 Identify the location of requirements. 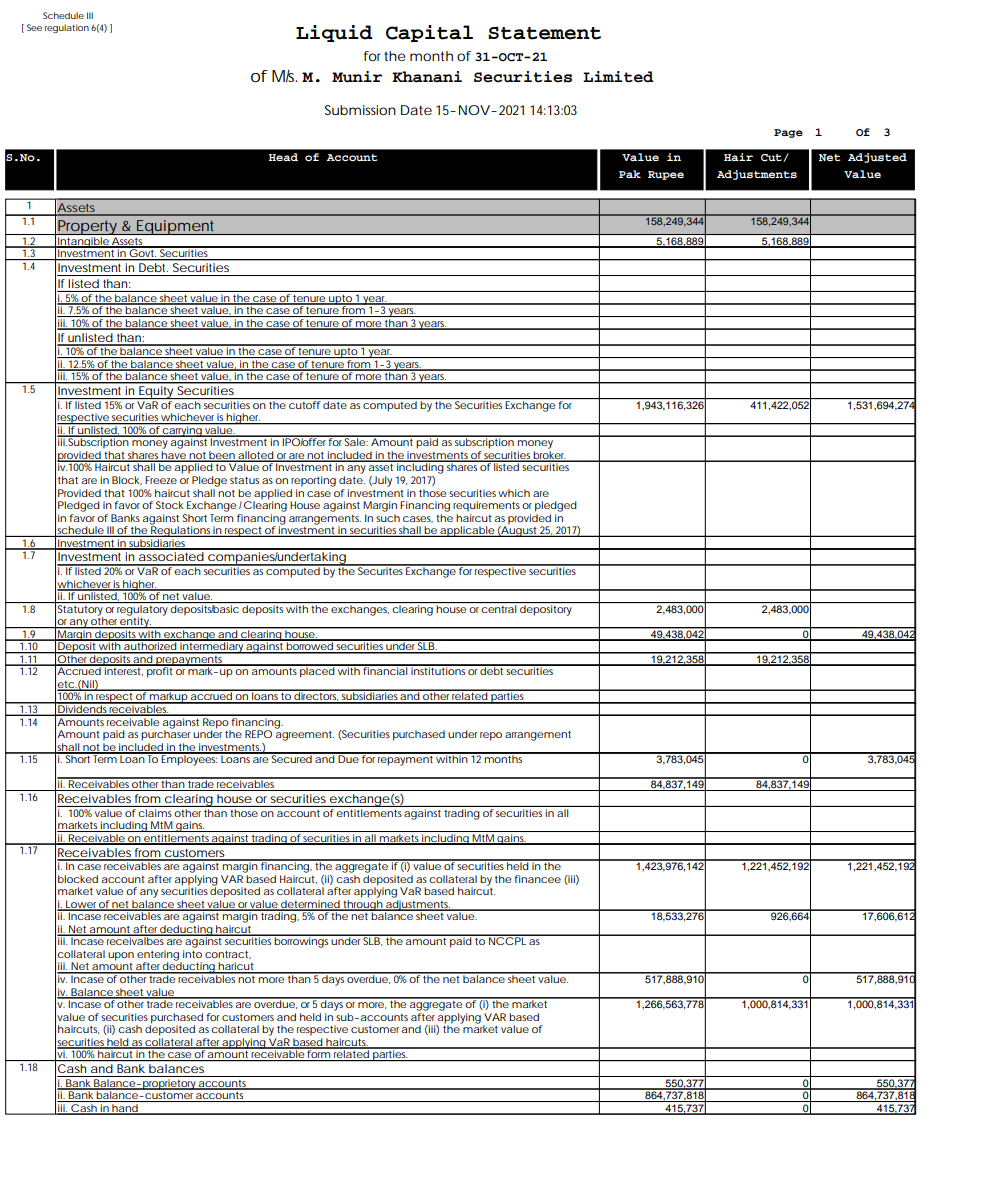
(488, 506).
